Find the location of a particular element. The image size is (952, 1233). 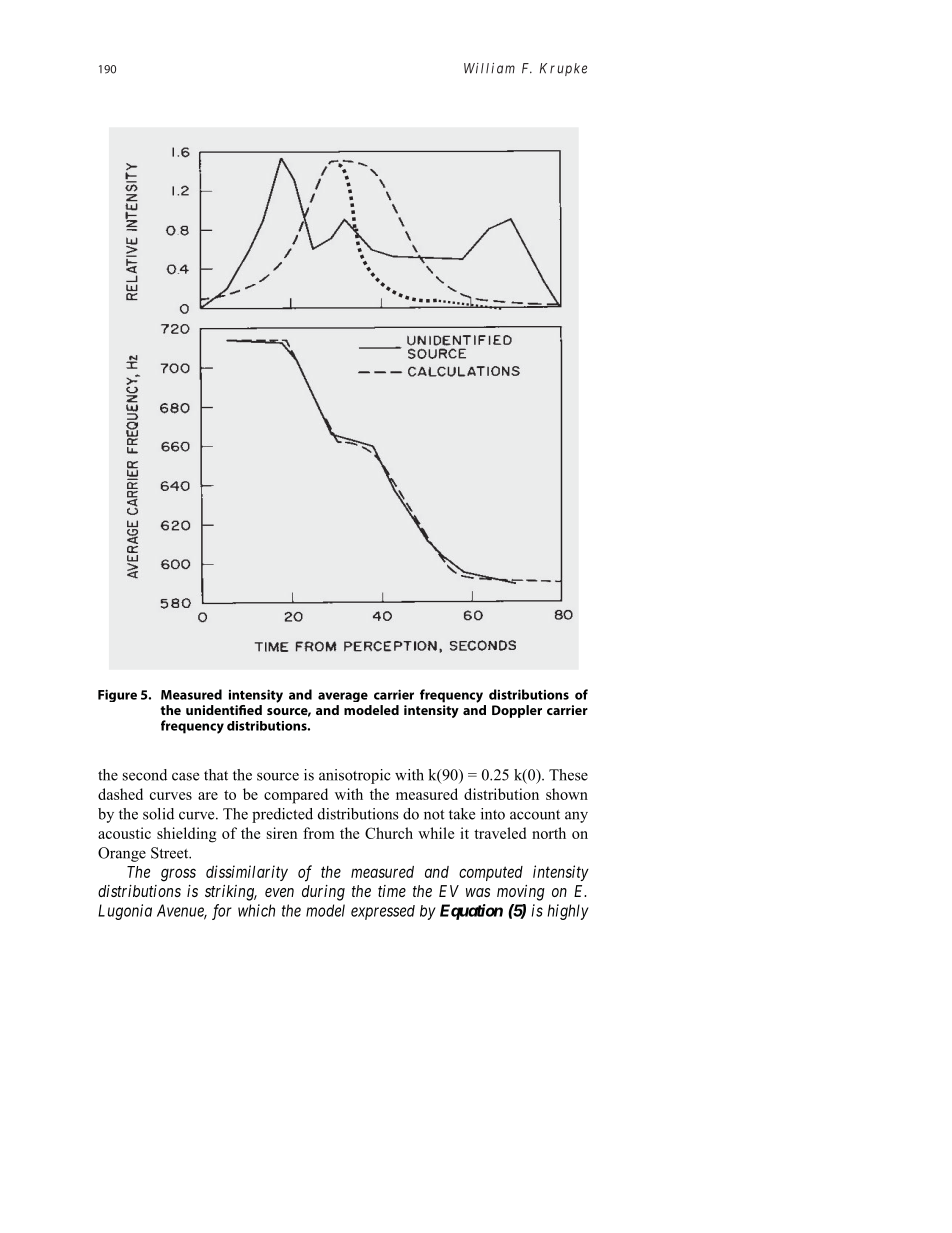

compared is located at coordinates (296, 796).
